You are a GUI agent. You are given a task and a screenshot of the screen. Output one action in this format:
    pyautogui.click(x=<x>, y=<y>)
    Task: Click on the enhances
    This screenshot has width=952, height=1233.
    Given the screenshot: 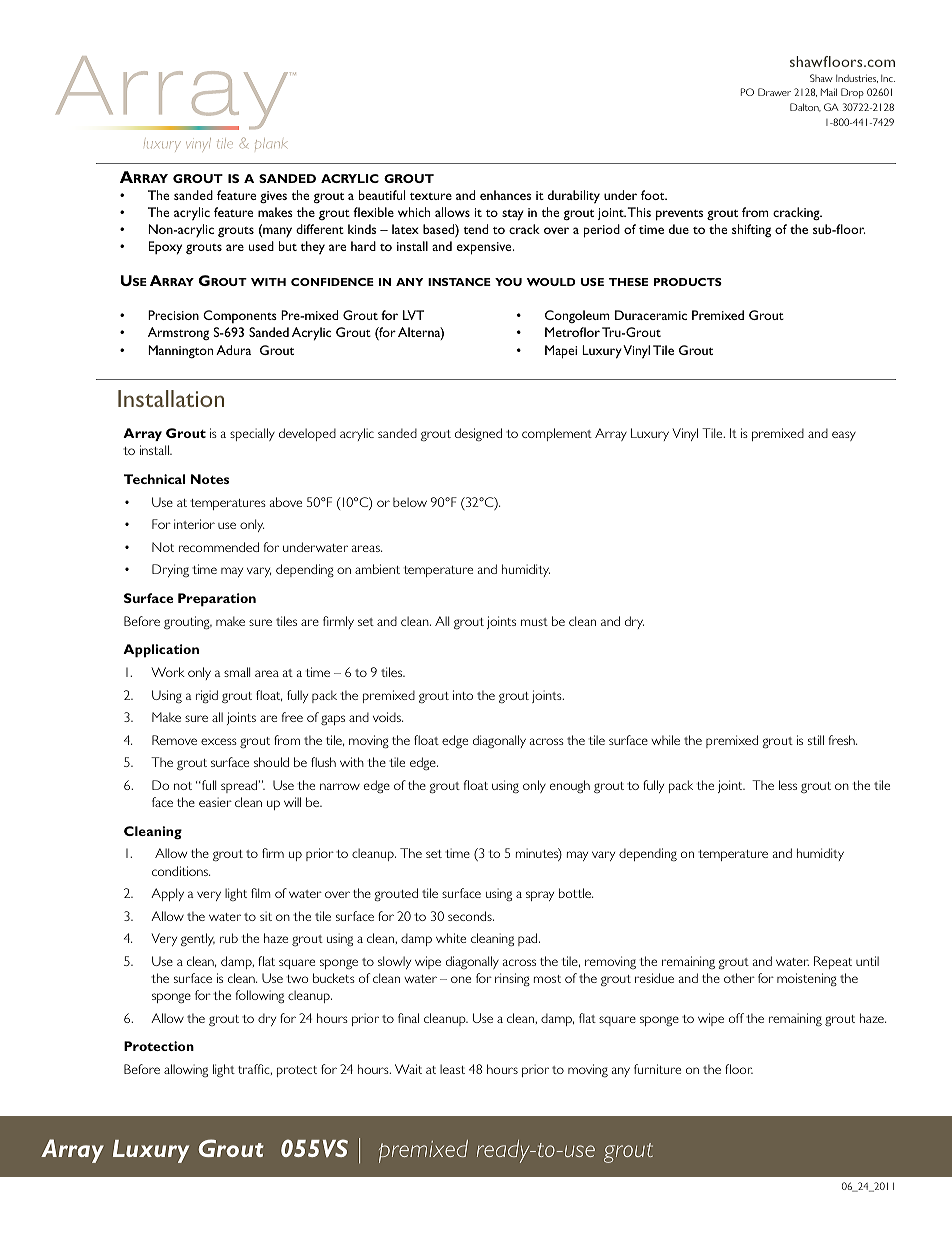 What is the action you would take?
    pyautogui.click(x=505, y=195)
